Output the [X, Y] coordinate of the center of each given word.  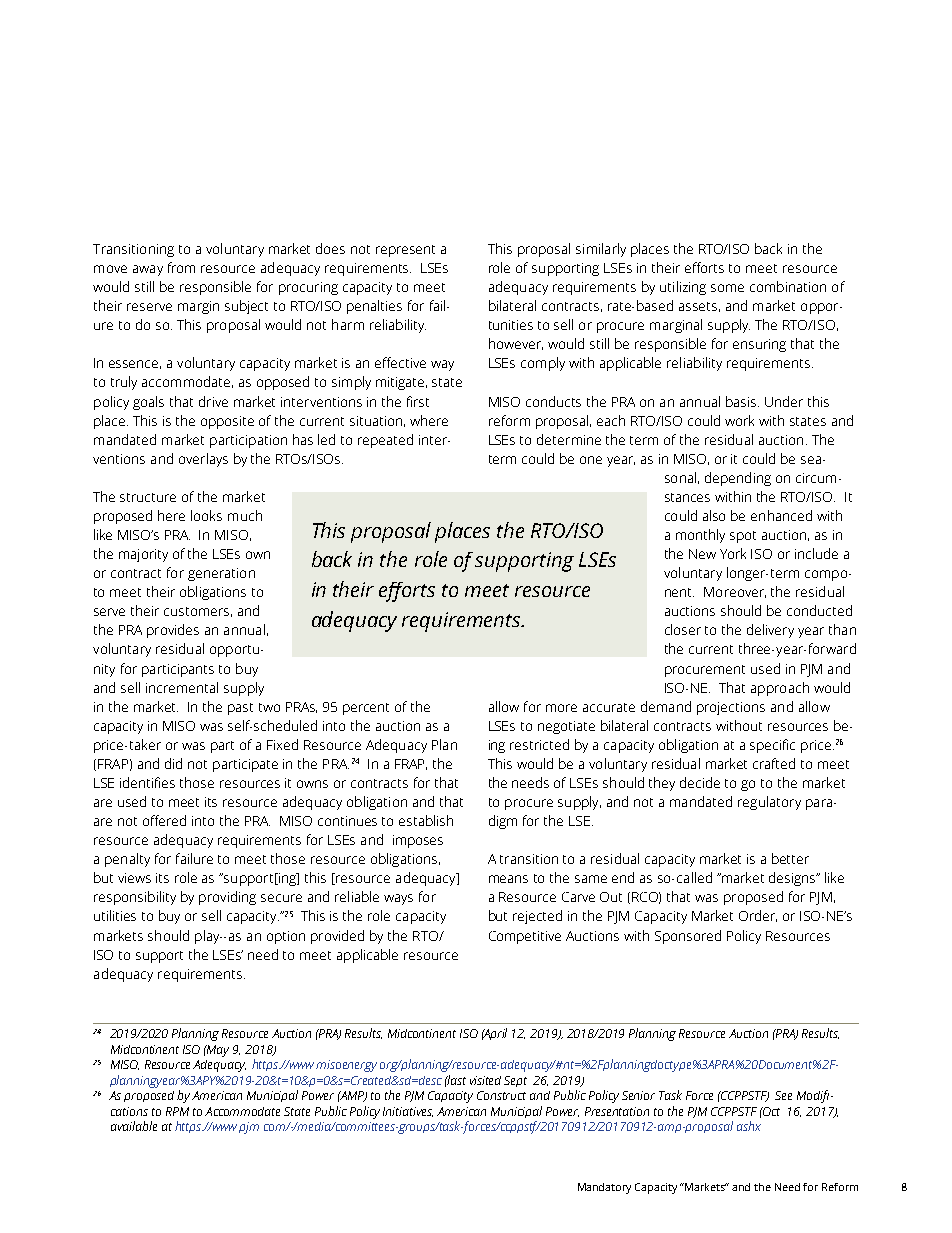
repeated [385, 441]
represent [405, 251]
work [739, 420]
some [727, 288]
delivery [770, 631]
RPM [177, 1111]
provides [173, 631]
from [181, 267]
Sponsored [688, 937]
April [494, 1034]
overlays [203, 460]
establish [426, 820]
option [286, 937]
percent [366, 709]
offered [164, 820]
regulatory [769, 803]
